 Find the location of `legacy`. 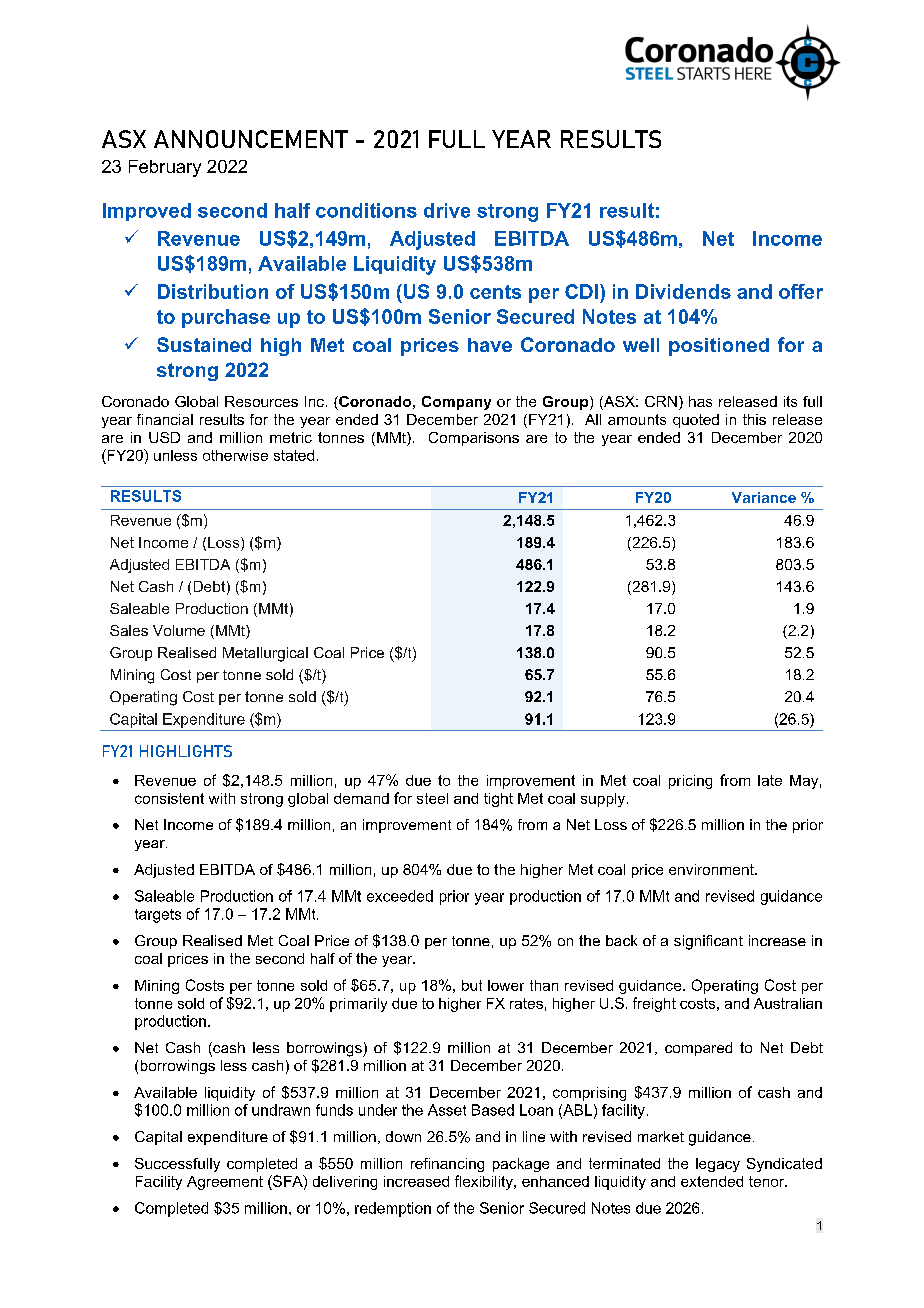

legacy is located at coordinates (718, 1165).
